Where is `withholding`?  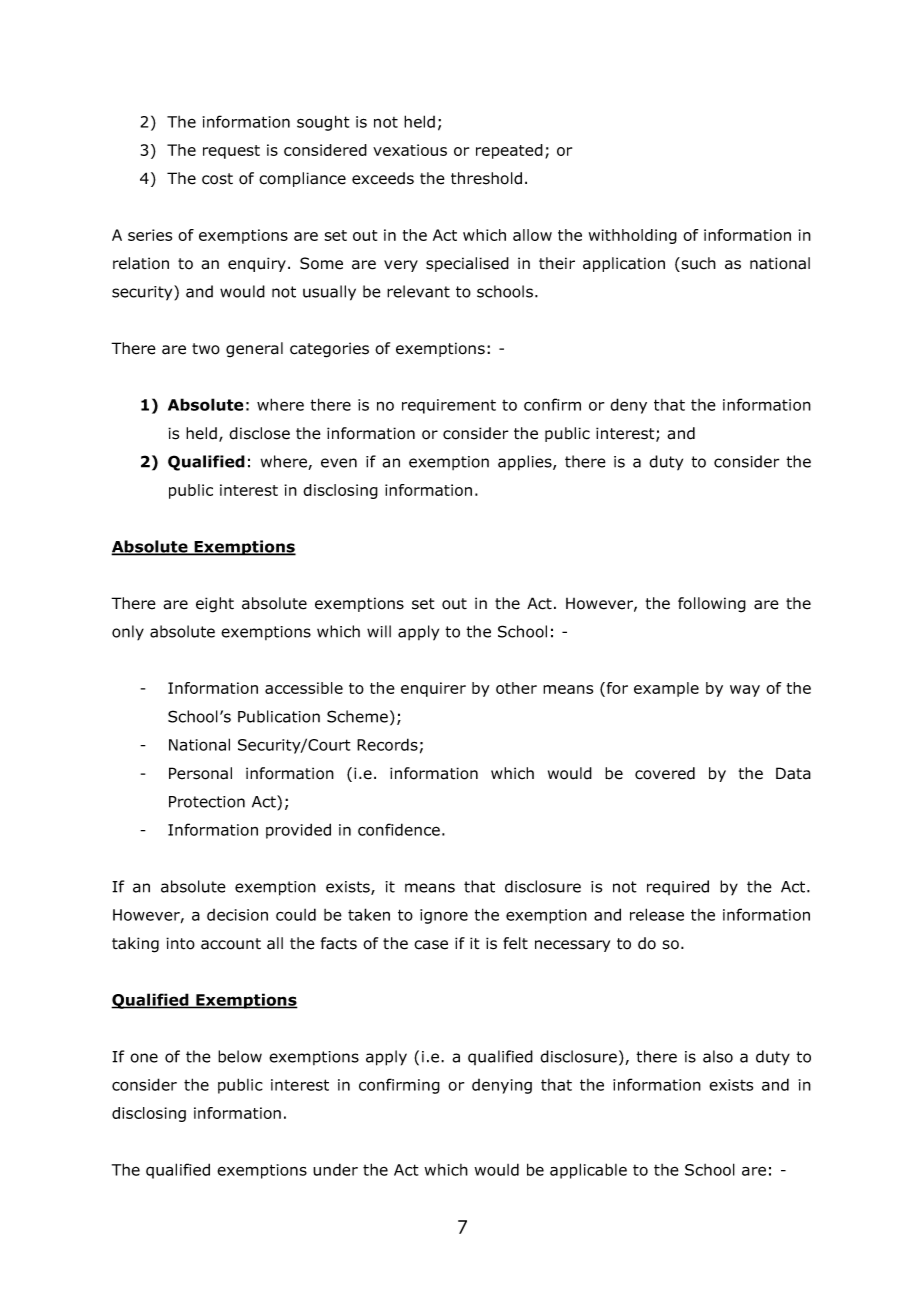
withholding is located at coordinates (633, 236).
